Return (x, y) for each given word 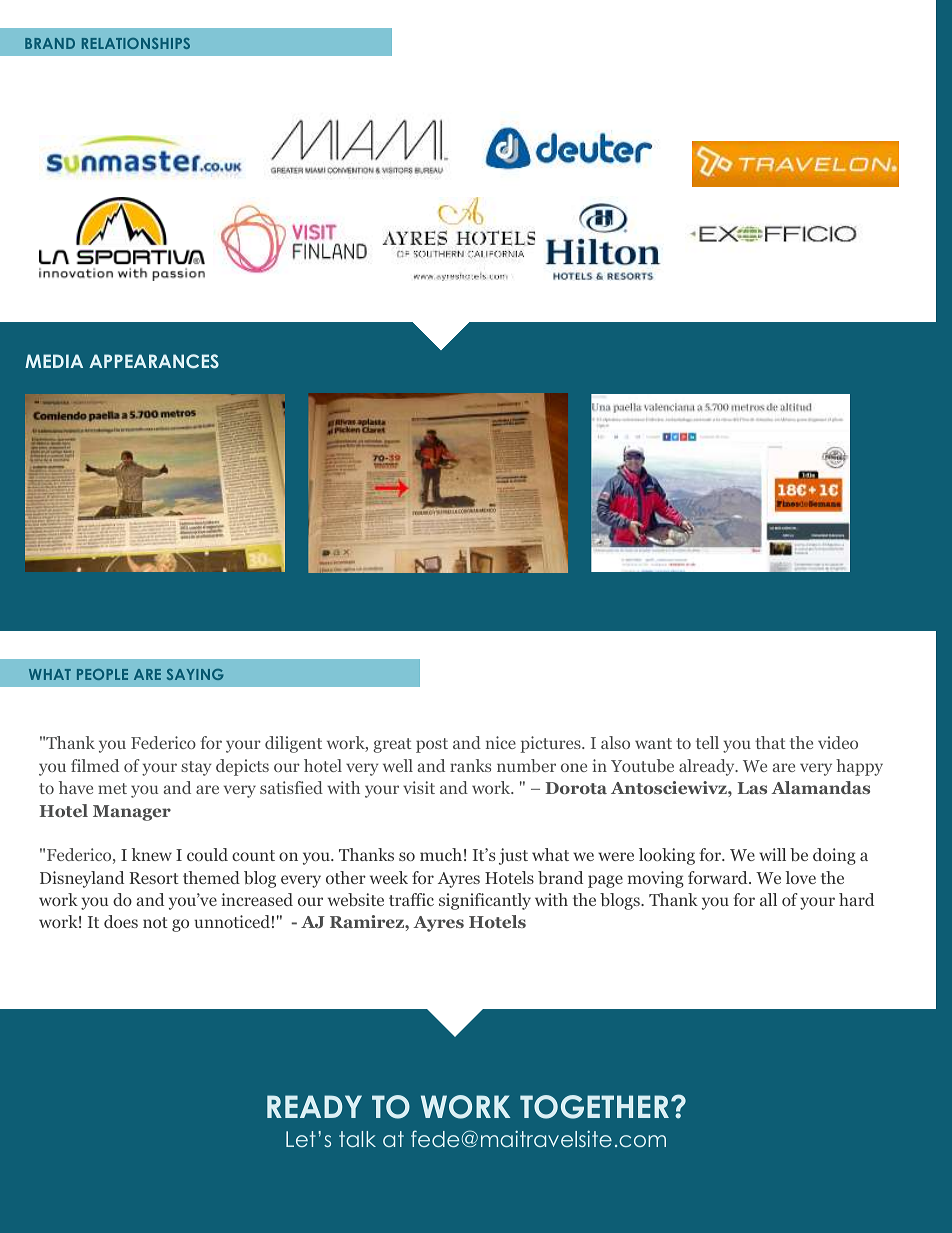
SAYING (195, 674)
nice (501, 742)
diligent (293, 744)
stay (196, 768)
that (770, 742)
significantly (485, 901)
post (432, 745)
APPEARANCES (154, 361)
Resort (154, 878)
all (768, 899)
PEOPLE (102, 674)
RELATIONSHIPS (136, 43)
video (838, 742)
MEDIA (54, 361)
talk (357, 1139)
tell (707, 742)
